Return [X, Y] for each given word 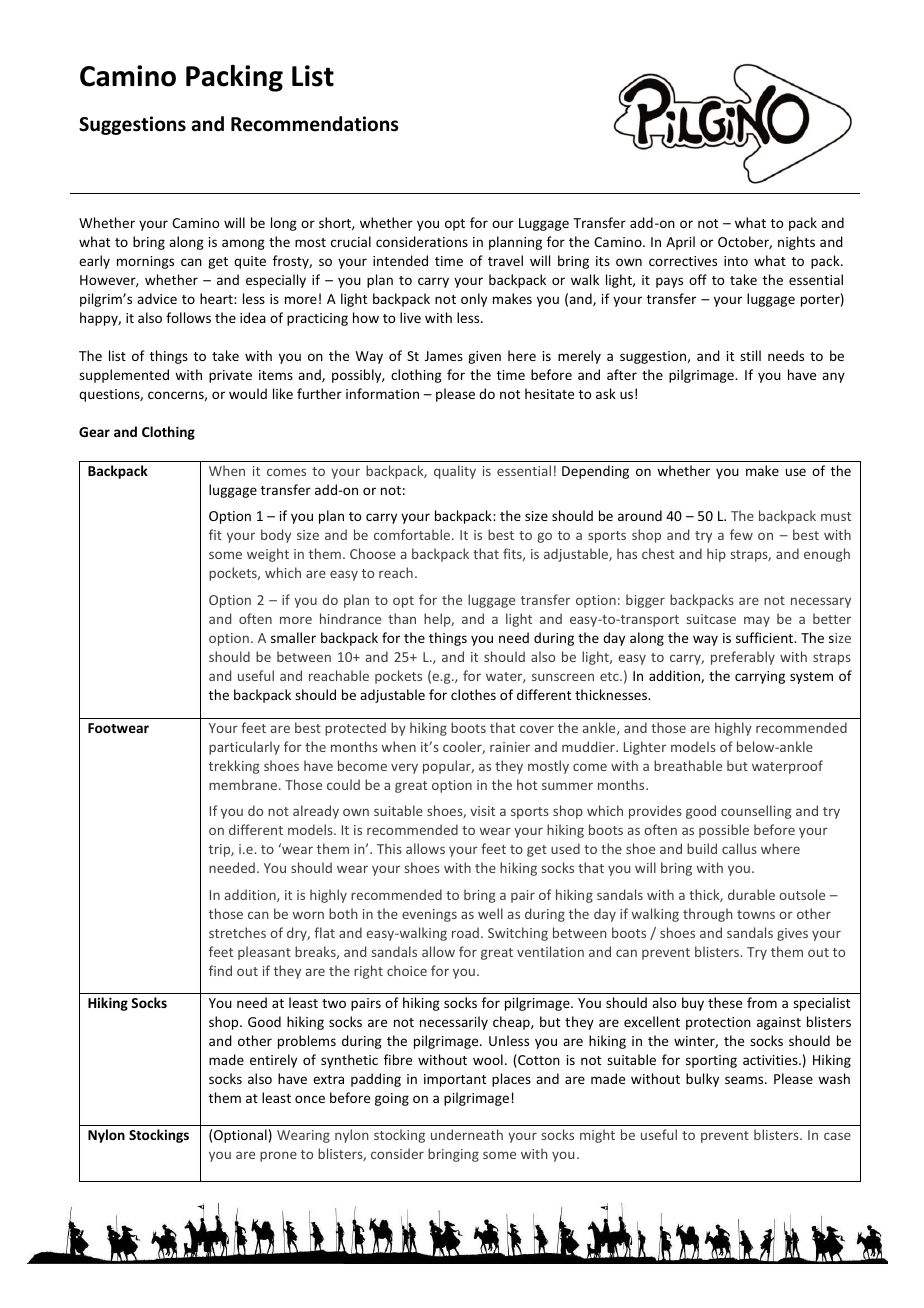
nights [796, 243]
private [230, 376]
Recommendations [315, 124]
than [402, 618]
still [750, 355]
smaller [293, 637]
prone [278, 1156]
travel [505, 260]
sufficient [766, 637]
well [490, 913]
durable [751, 894]
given [484, 357]
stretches [237, 932]
